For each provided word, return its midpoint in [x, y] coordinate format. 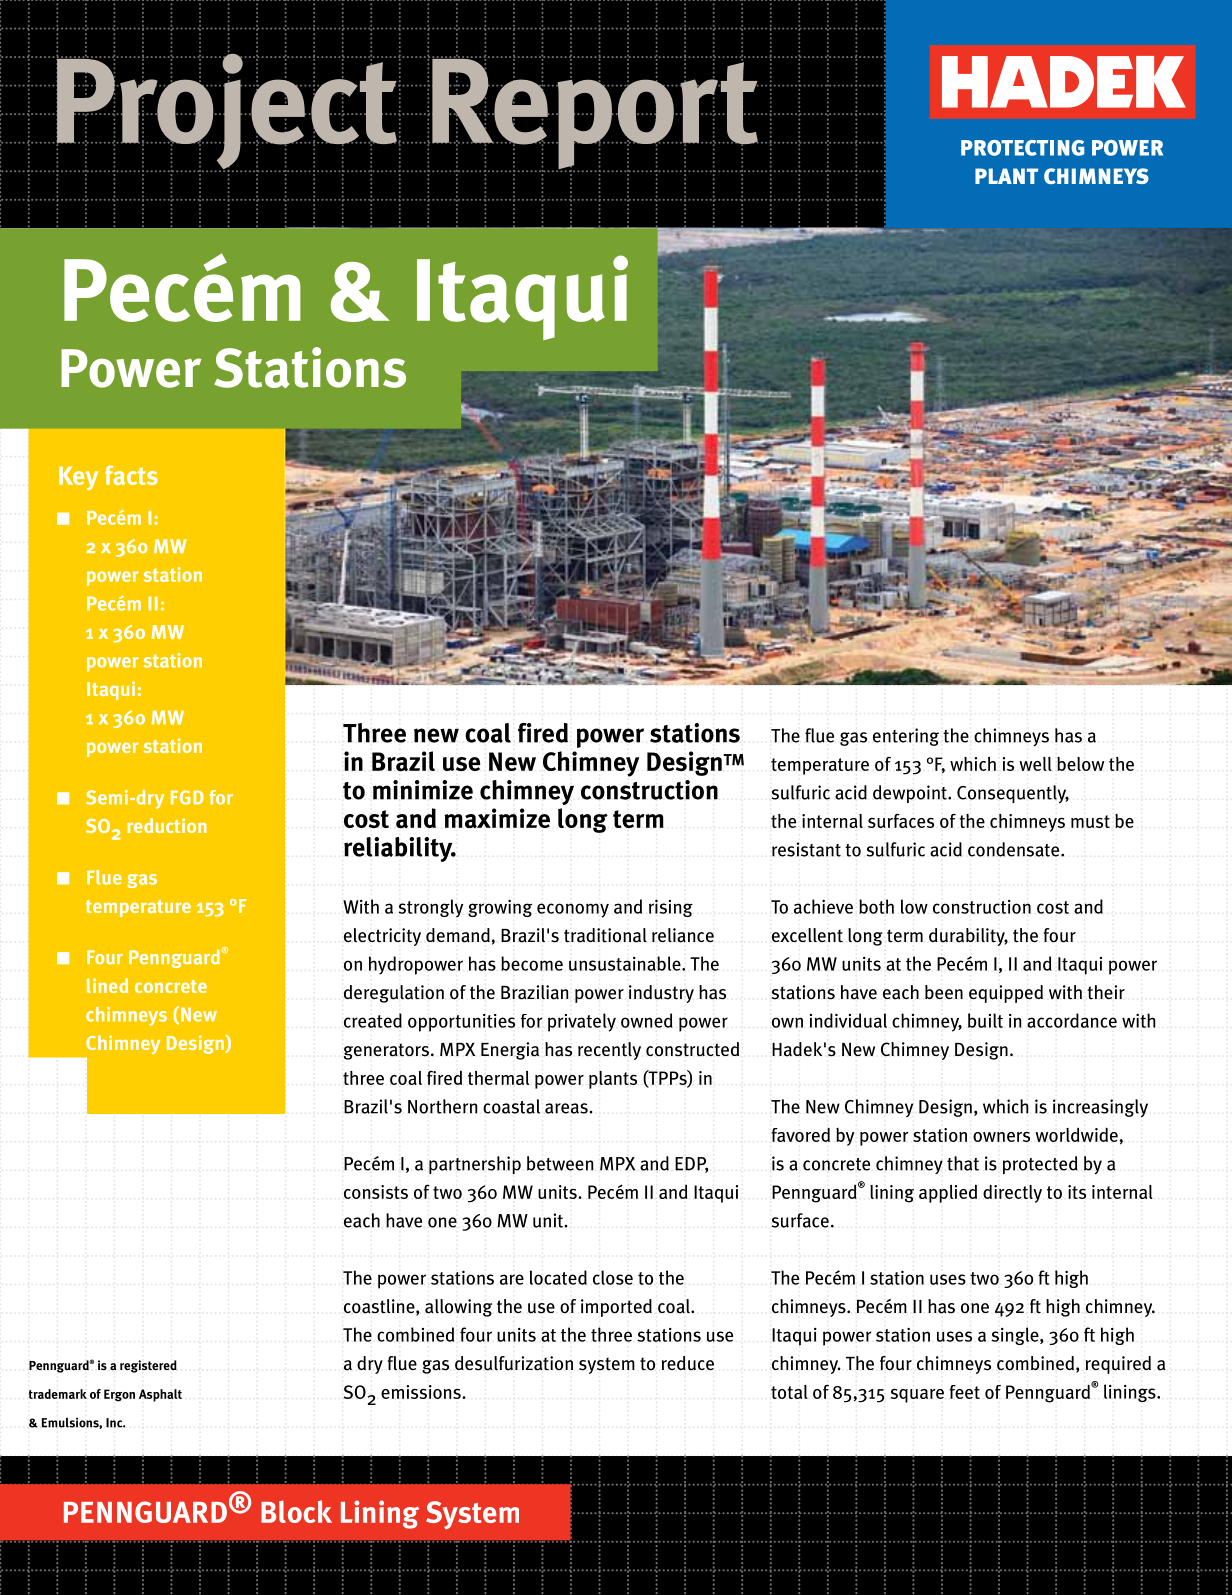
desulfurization [514, 1363]
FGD [187, 797]
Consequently [1013, 794]
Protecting [1022, 148]
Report [595, 114]
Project [227, 111]
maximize [497, 818]
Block [296, 1511]
